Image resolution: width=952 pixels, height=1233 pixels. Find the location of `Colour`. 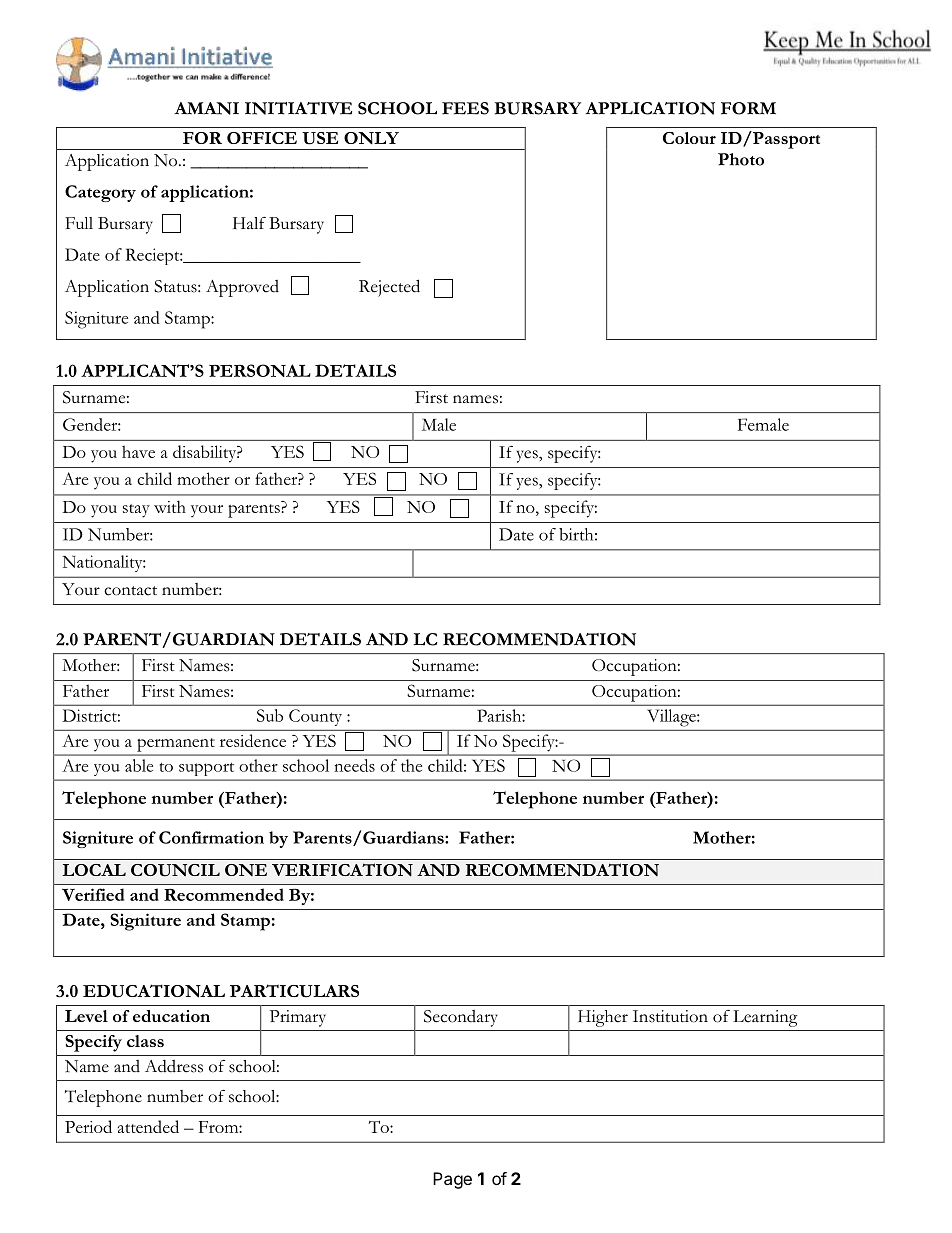

Colour is located at coordinates (689, 138).
